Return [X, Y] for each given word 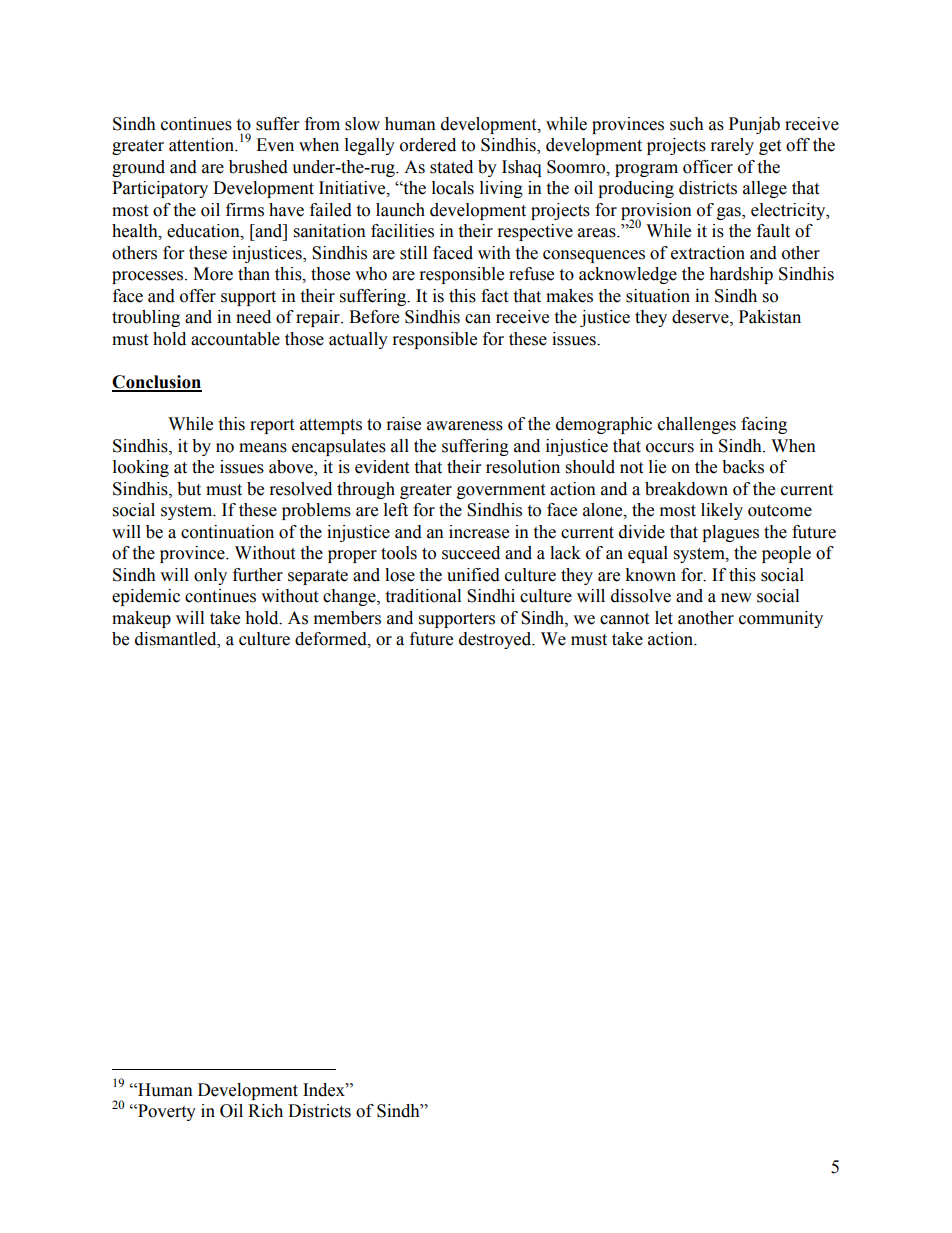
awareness [465, 426]
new [736, 598]
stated [451, 167]
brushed [258, 167]
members [347, 618]
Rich [265, 1111]
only [210, 576]
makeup [141, 619]
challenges [697, 425]
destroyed [496, 640]
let [664, 618]
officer [708, 167]
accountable [235, 339]
